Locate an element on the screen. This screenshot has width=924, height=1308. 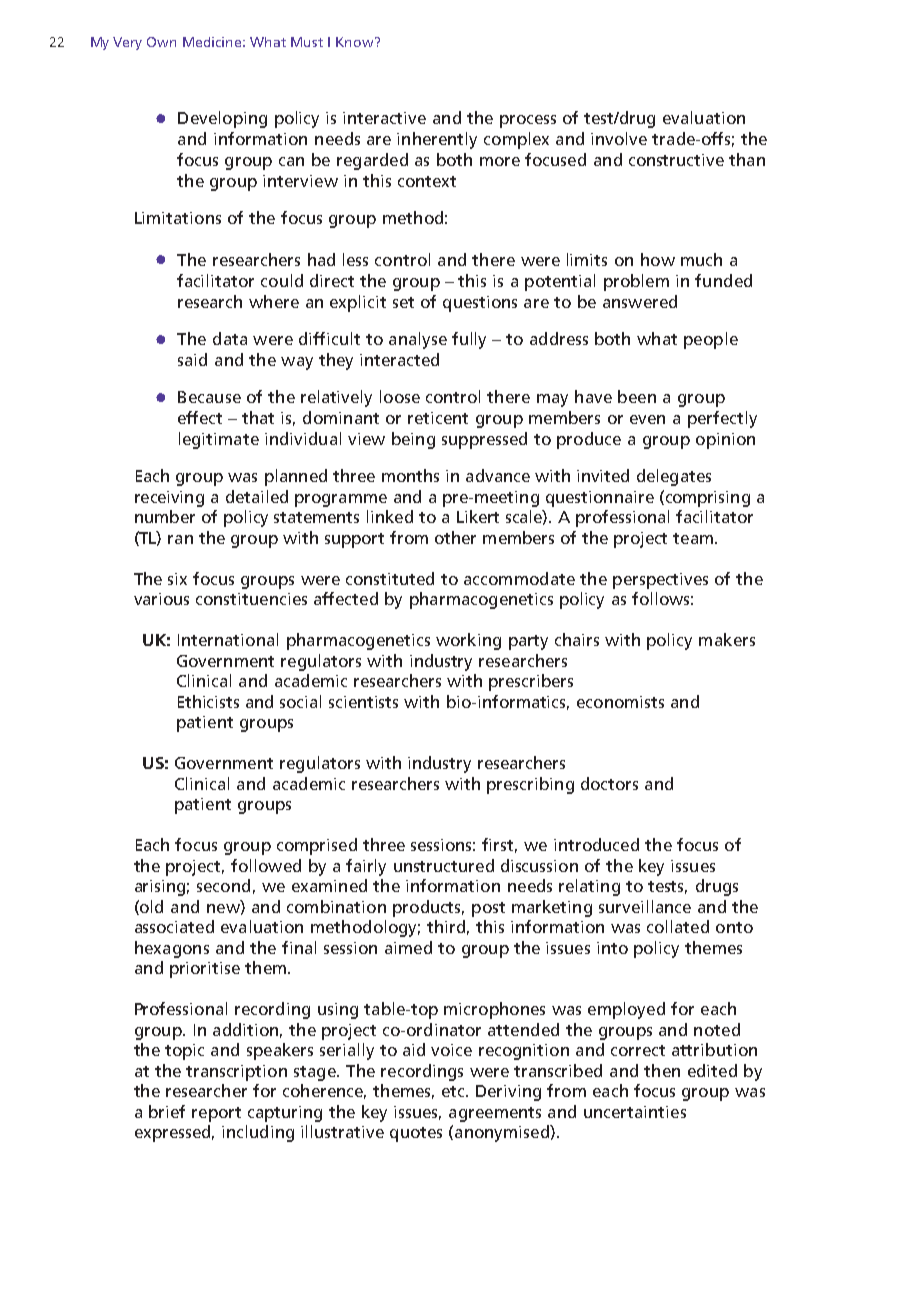
report is located at coordinates (216, 1114).
